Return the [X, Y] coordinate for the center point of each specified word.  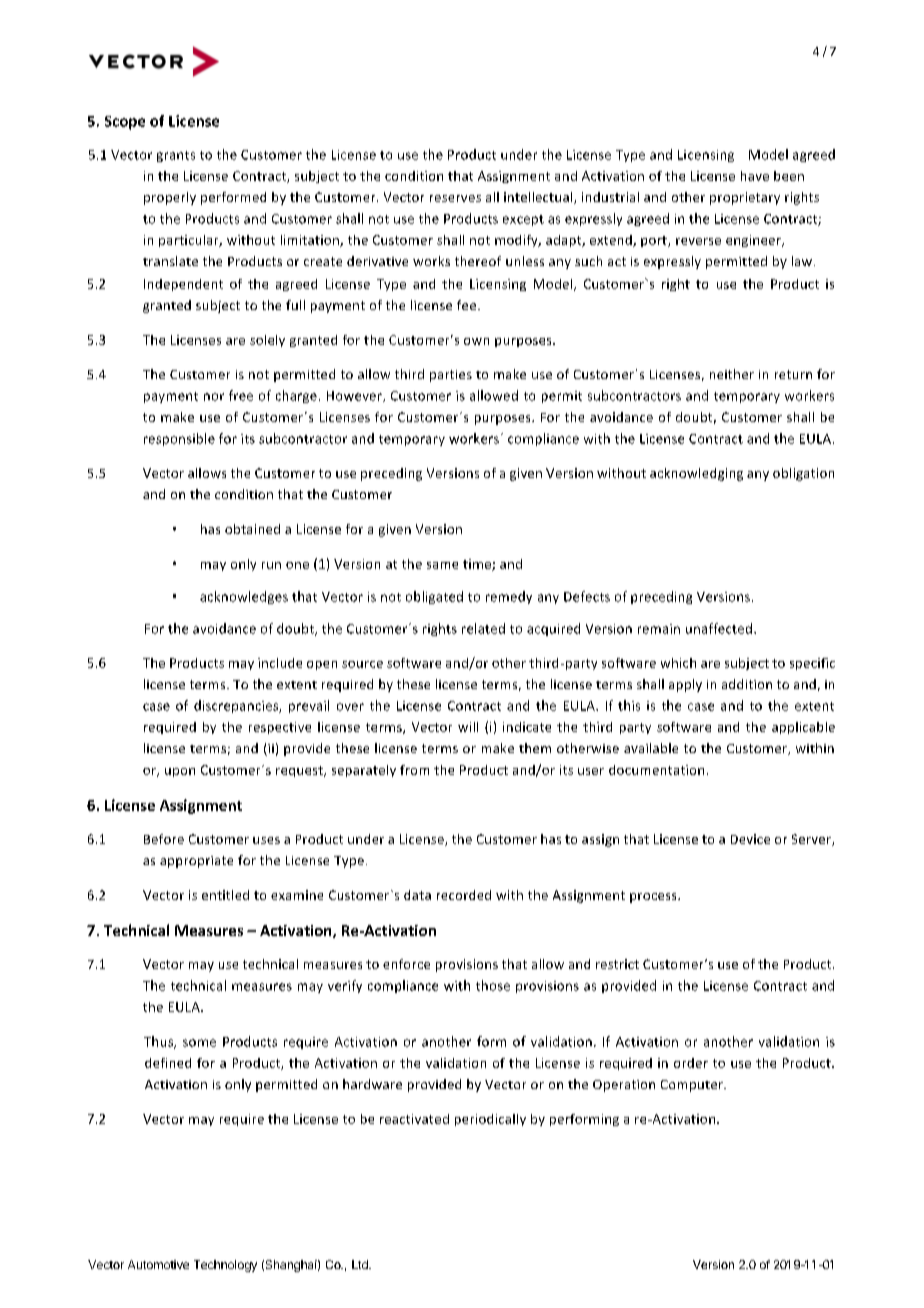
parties [451, 376]
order [691, 1063]
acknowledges [244, 597]
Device [750, 839]
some [199, 1043]
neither [732, 374]
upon [180, 772]
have [755, 176]
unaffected [719, 628]
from [414, 770]
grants [176, 156]
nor [214, 397]
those [493, 985]
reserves [455, 198]
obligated [434, 597]
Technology [225, 1266]
